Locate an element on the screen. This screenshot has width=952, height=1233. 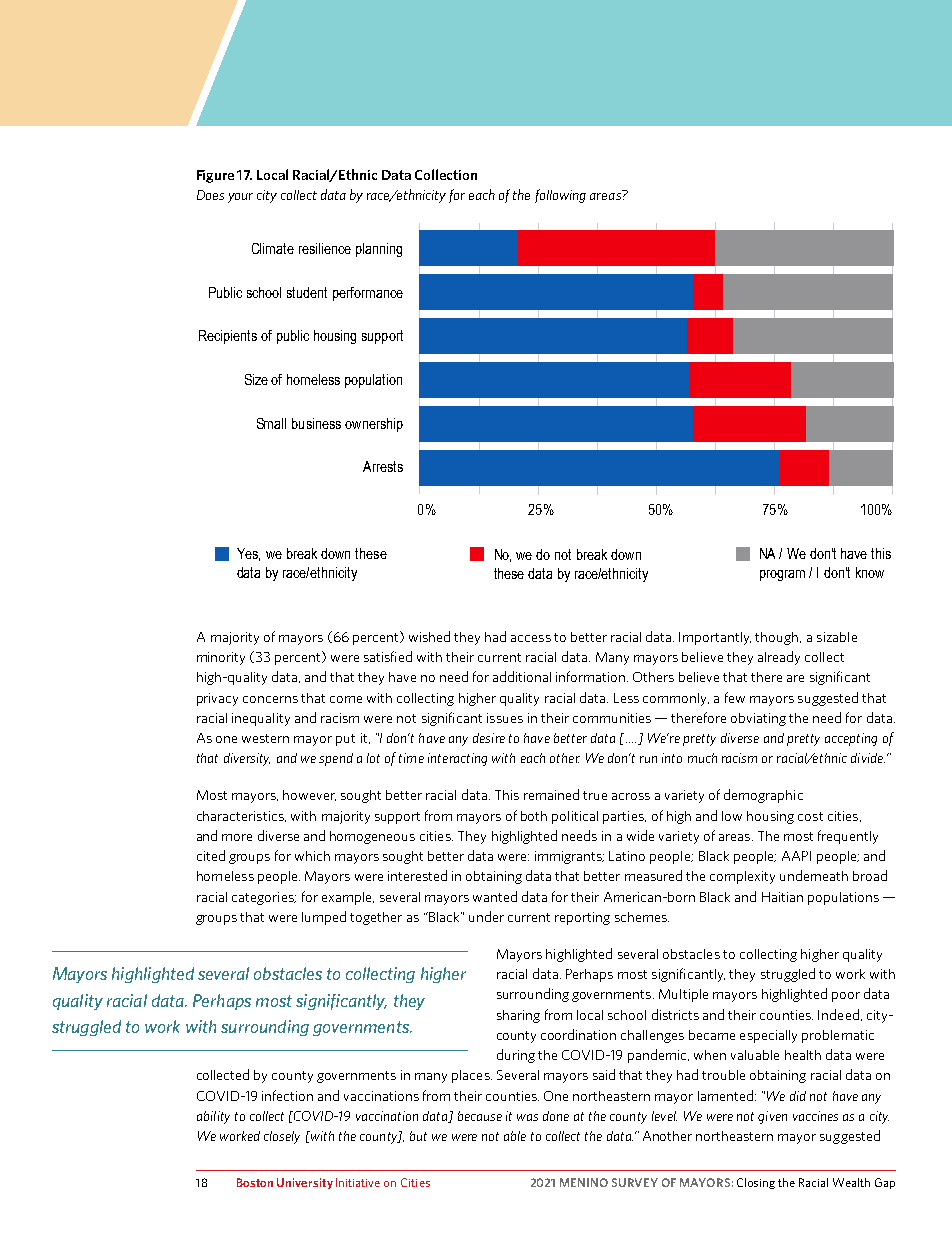
Haitian is located at coordinates (782, 897).
